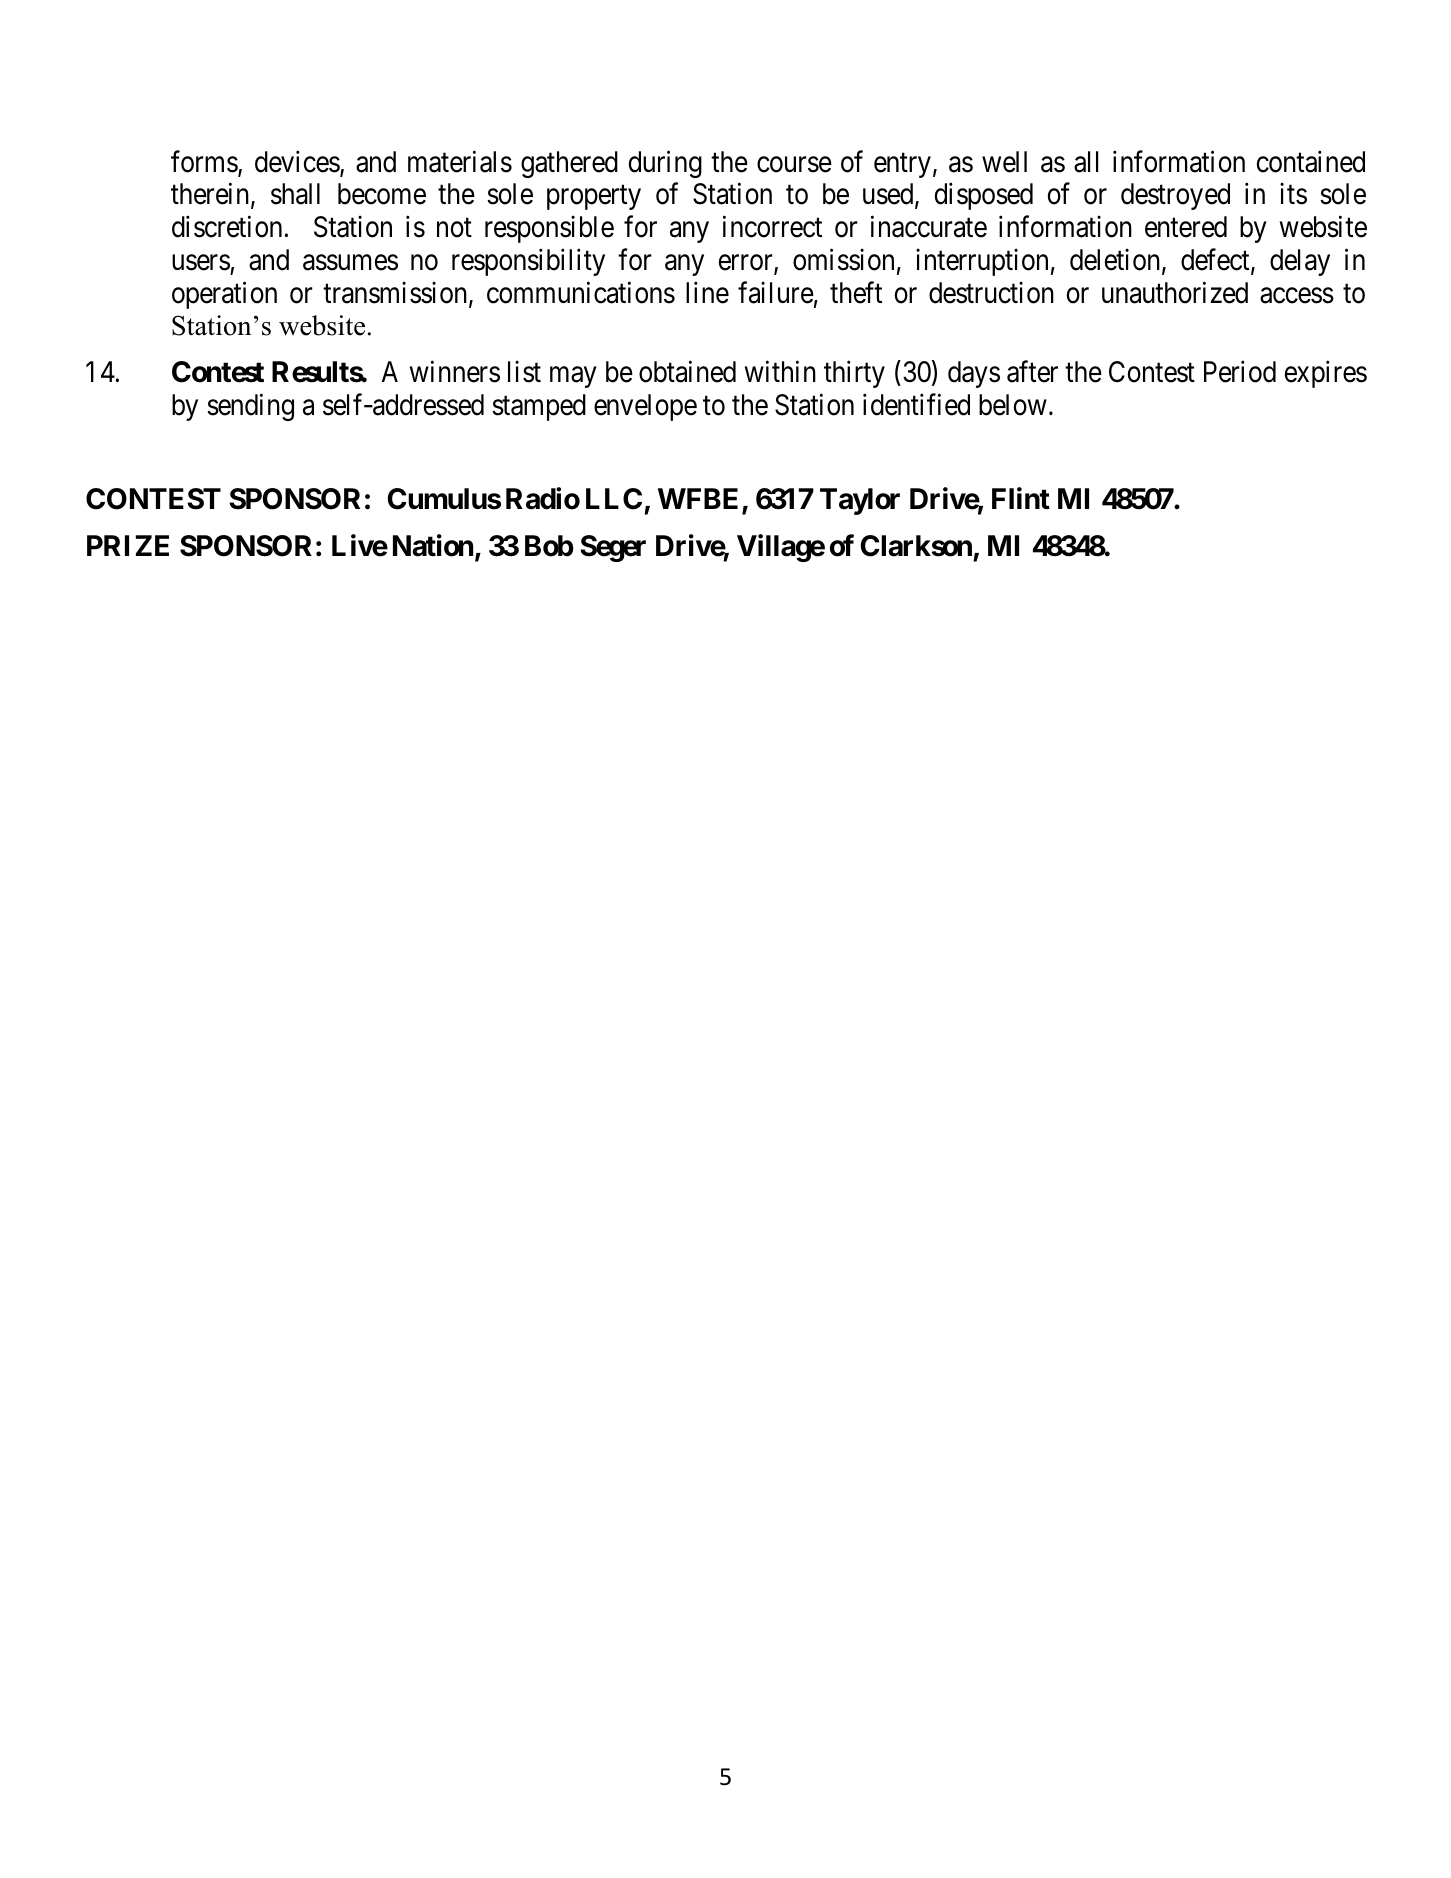  I want to click on during, so click(665, 164).
